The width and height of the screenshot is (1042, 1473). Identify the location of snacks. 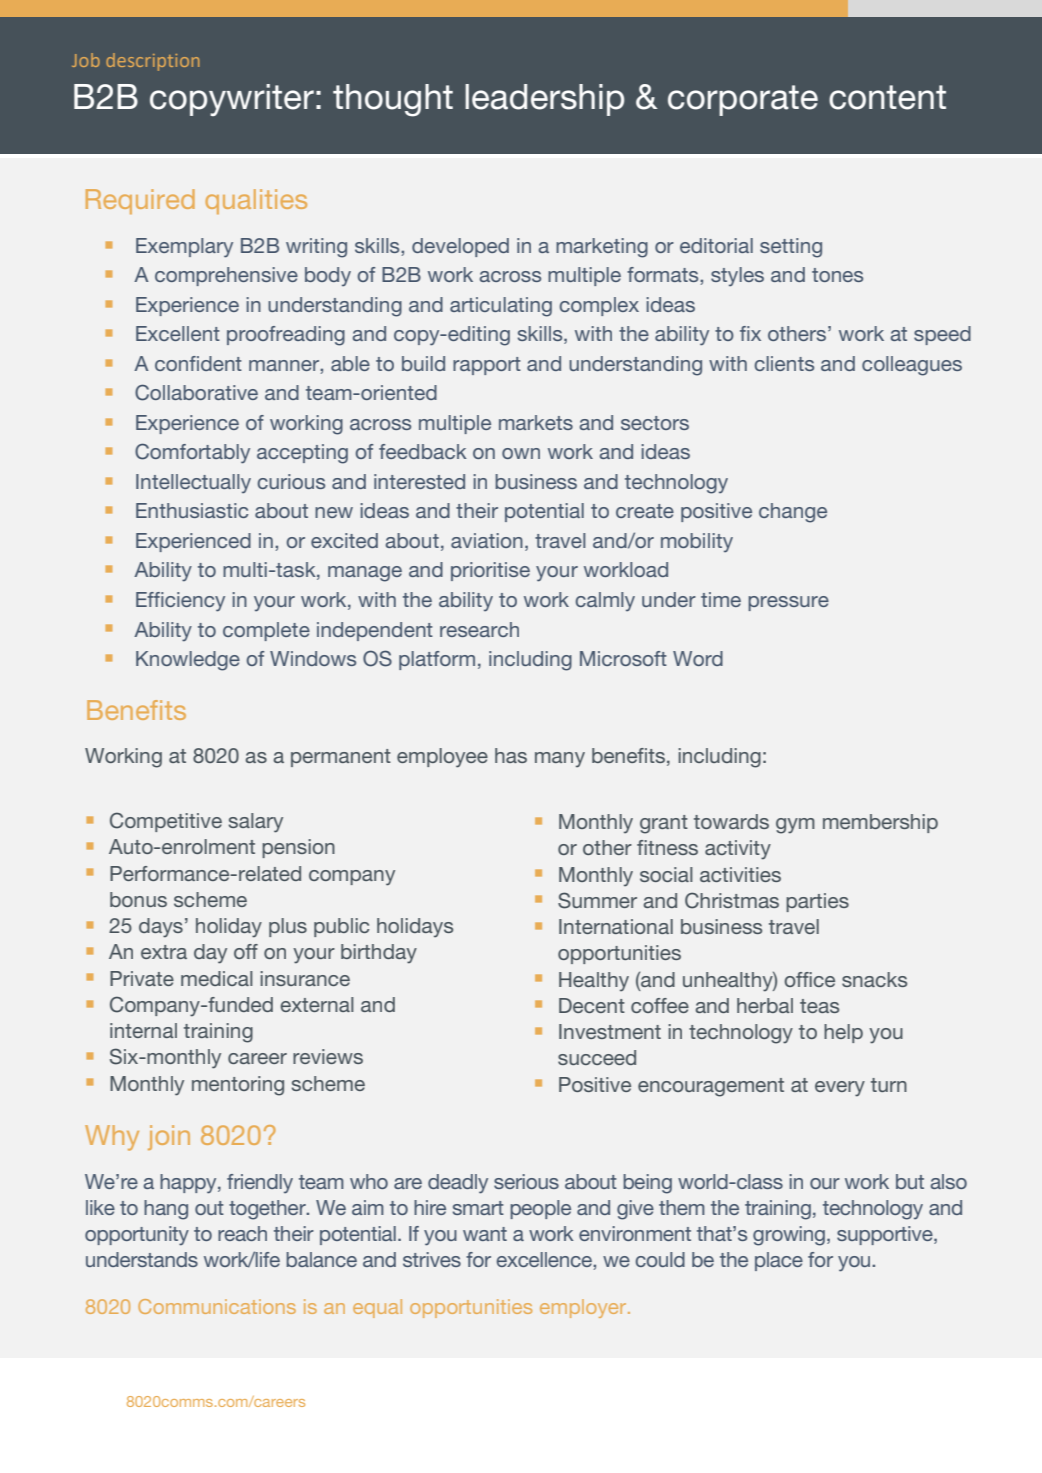
(874, 979).
